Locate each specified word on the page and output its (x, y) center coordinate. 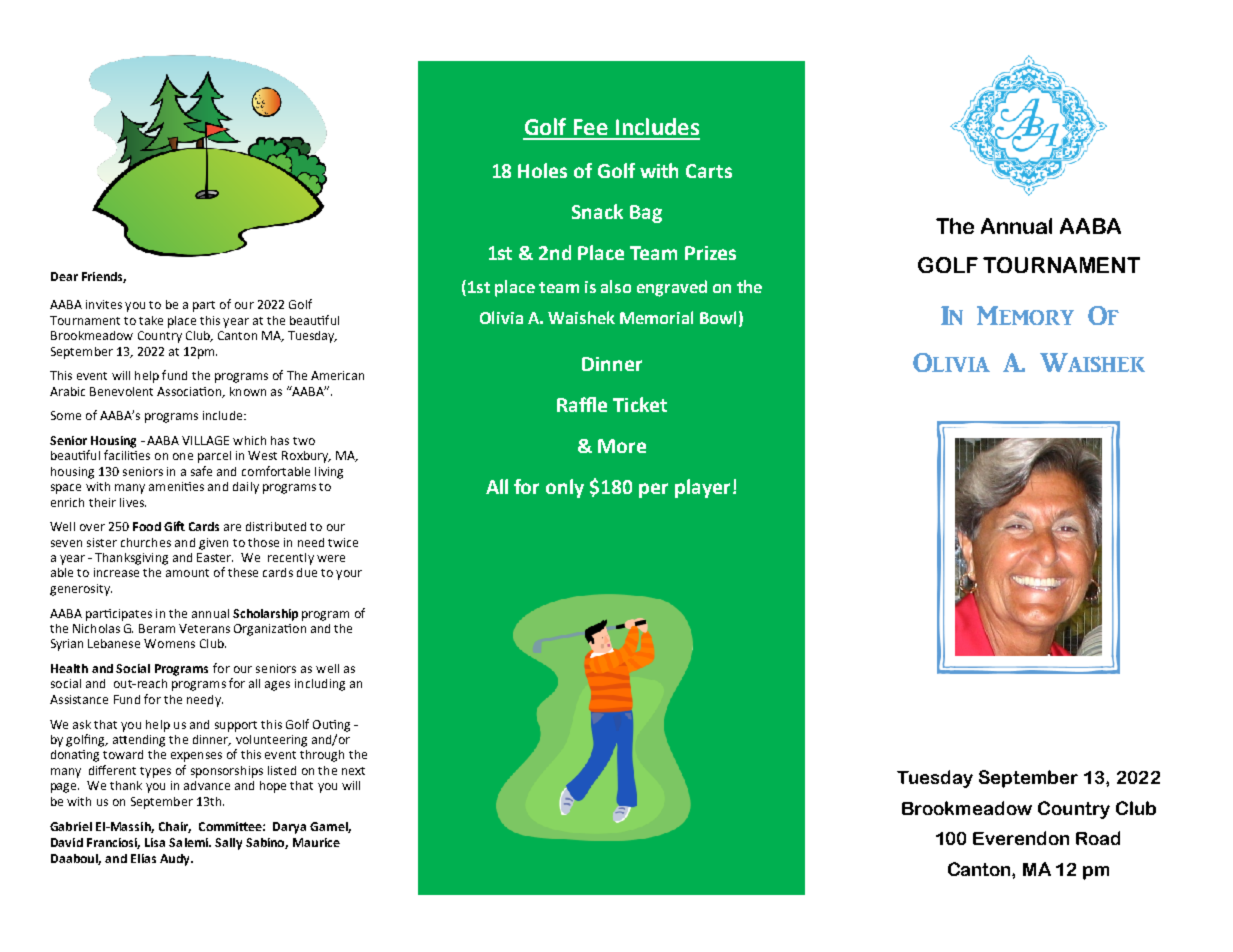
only (565, 488)
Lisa (155, 842)
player (702, 488)
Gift (174, 526)
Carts (709, 171)
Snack (597, 211)
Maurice (316, 842)
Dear (64, 276)
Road (1098, 838)
